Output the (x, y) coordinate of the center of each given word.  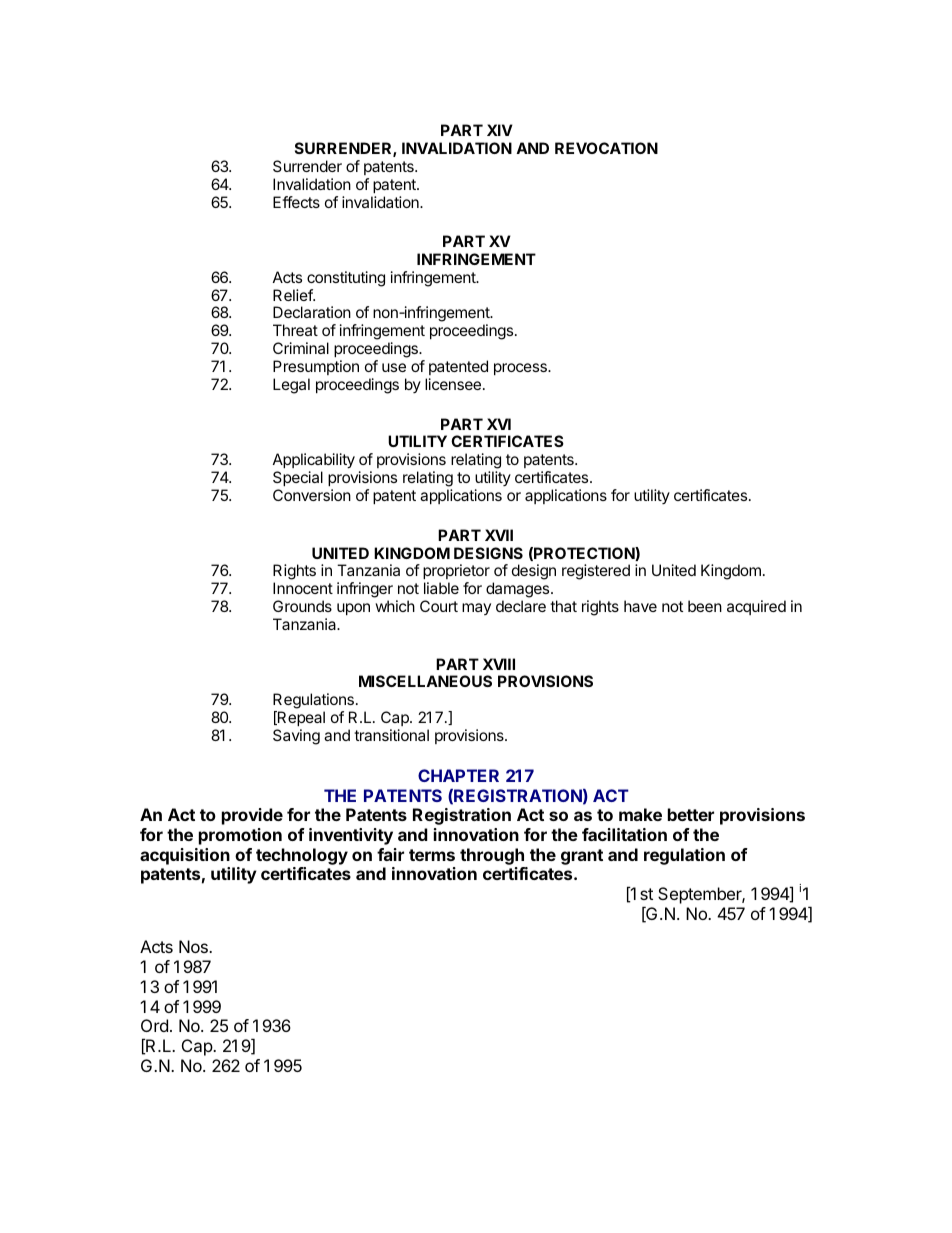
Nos (194, 946)
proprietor (456, 571)
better (691, 814)
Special (298, 478)
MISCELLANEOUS (425, 681)
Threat (295, 330)
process (521, 369)
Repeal (300, 718)
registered (596, 572)
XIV (500, 130)
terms (432, 855)
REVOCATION (606, 148)
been (705, 606)
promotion (240, 836)
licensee (453, 384)
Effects (296, 202)
